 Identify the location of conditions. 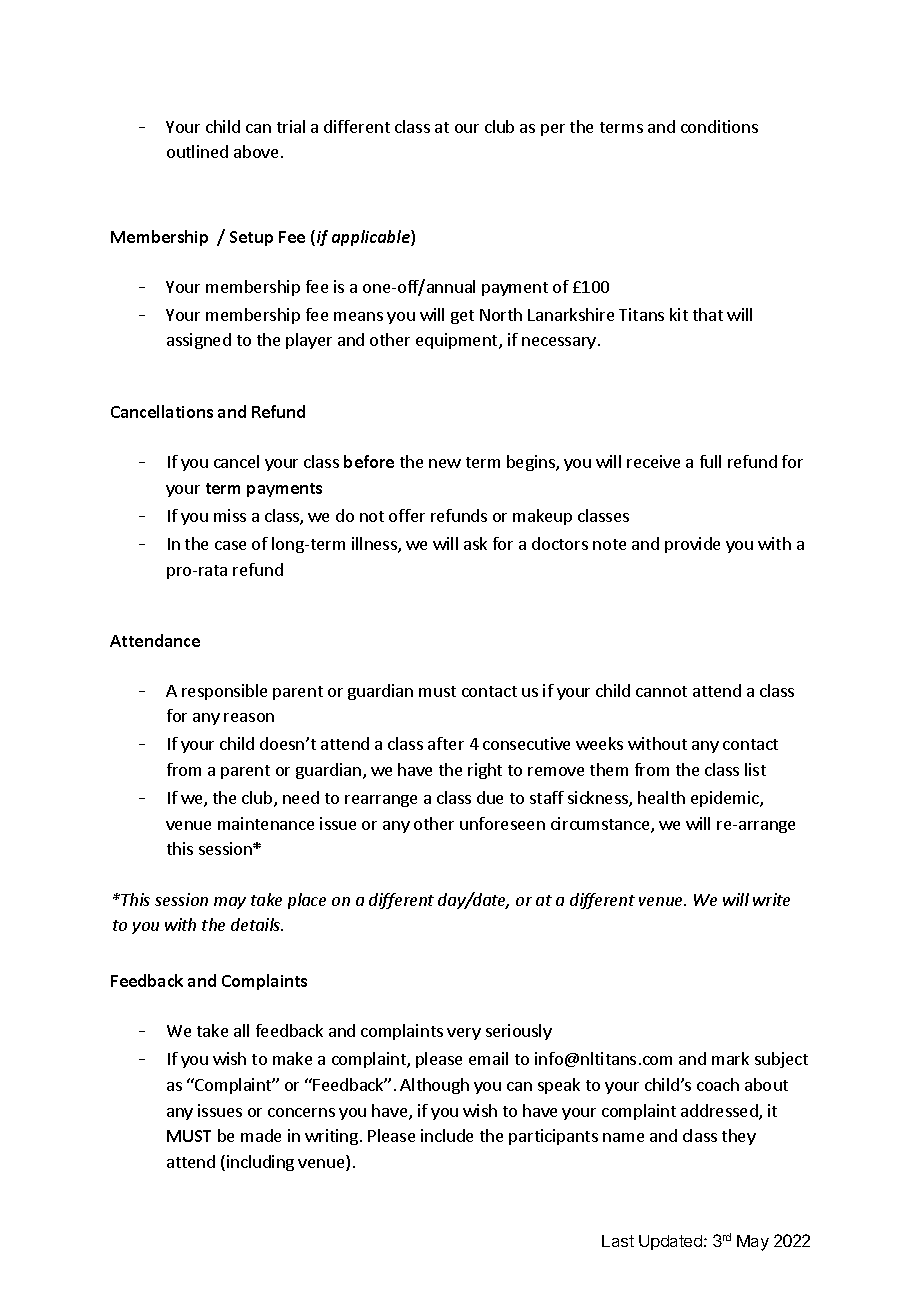
(719, 126).
